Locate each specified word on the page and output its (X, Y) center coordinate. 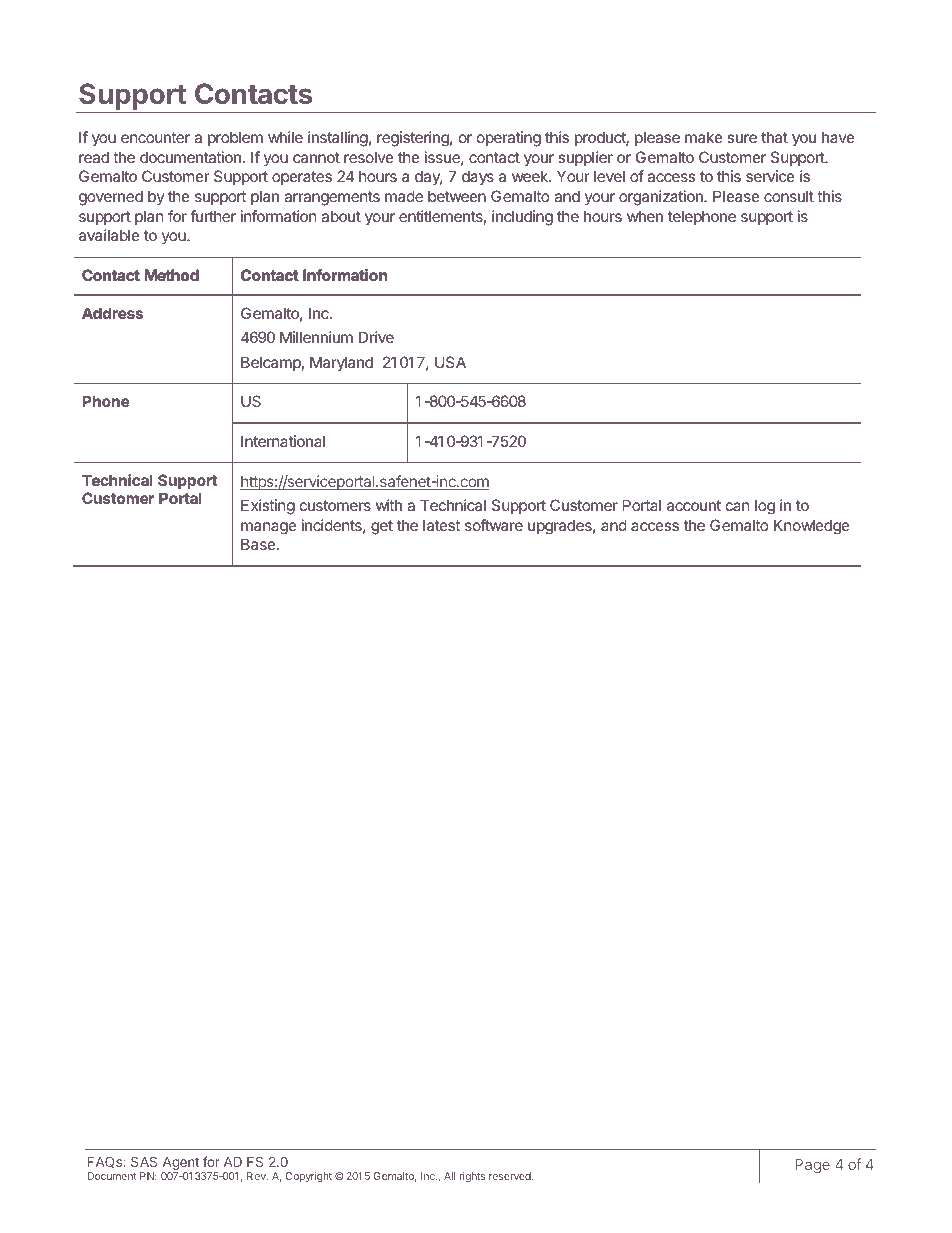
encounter (155, 137)
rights (472, 1177)
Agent (181, 1165)
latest (441, 525)
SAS (144, 1161)
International (283, 441)
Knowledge (812, 527)
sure (742, 138)
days (478, 177)
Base (259, 544)
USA (450, 362)
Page (812, 1166)
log (765, 507)
